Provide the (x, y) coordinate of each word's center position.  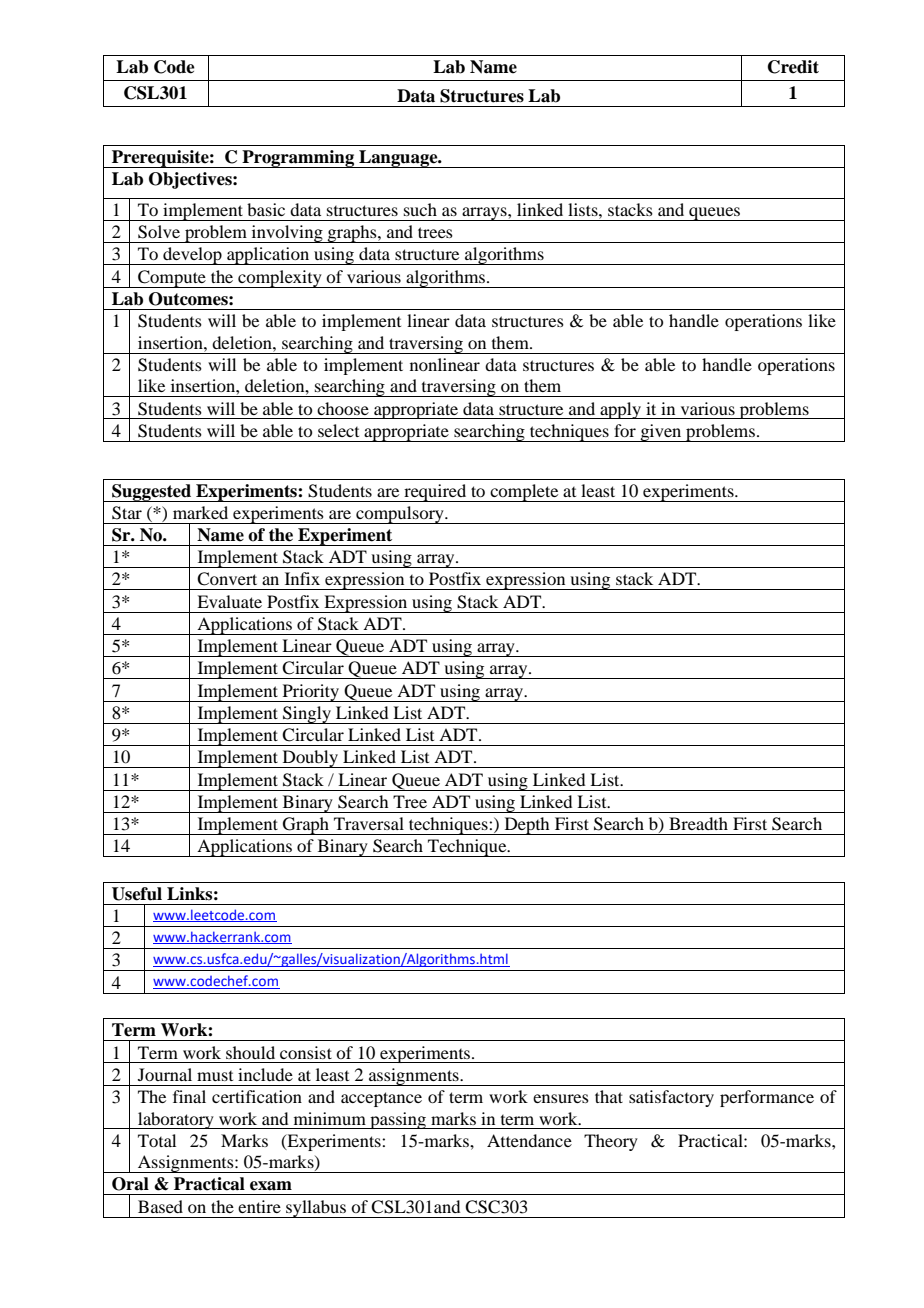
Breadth (698, 823)
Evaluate (229, 601)
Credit (793, 67)
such (420, 209)
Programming (298, 159)
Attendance (529, 1140)
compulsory (400, 515)
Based (160, 1206)
